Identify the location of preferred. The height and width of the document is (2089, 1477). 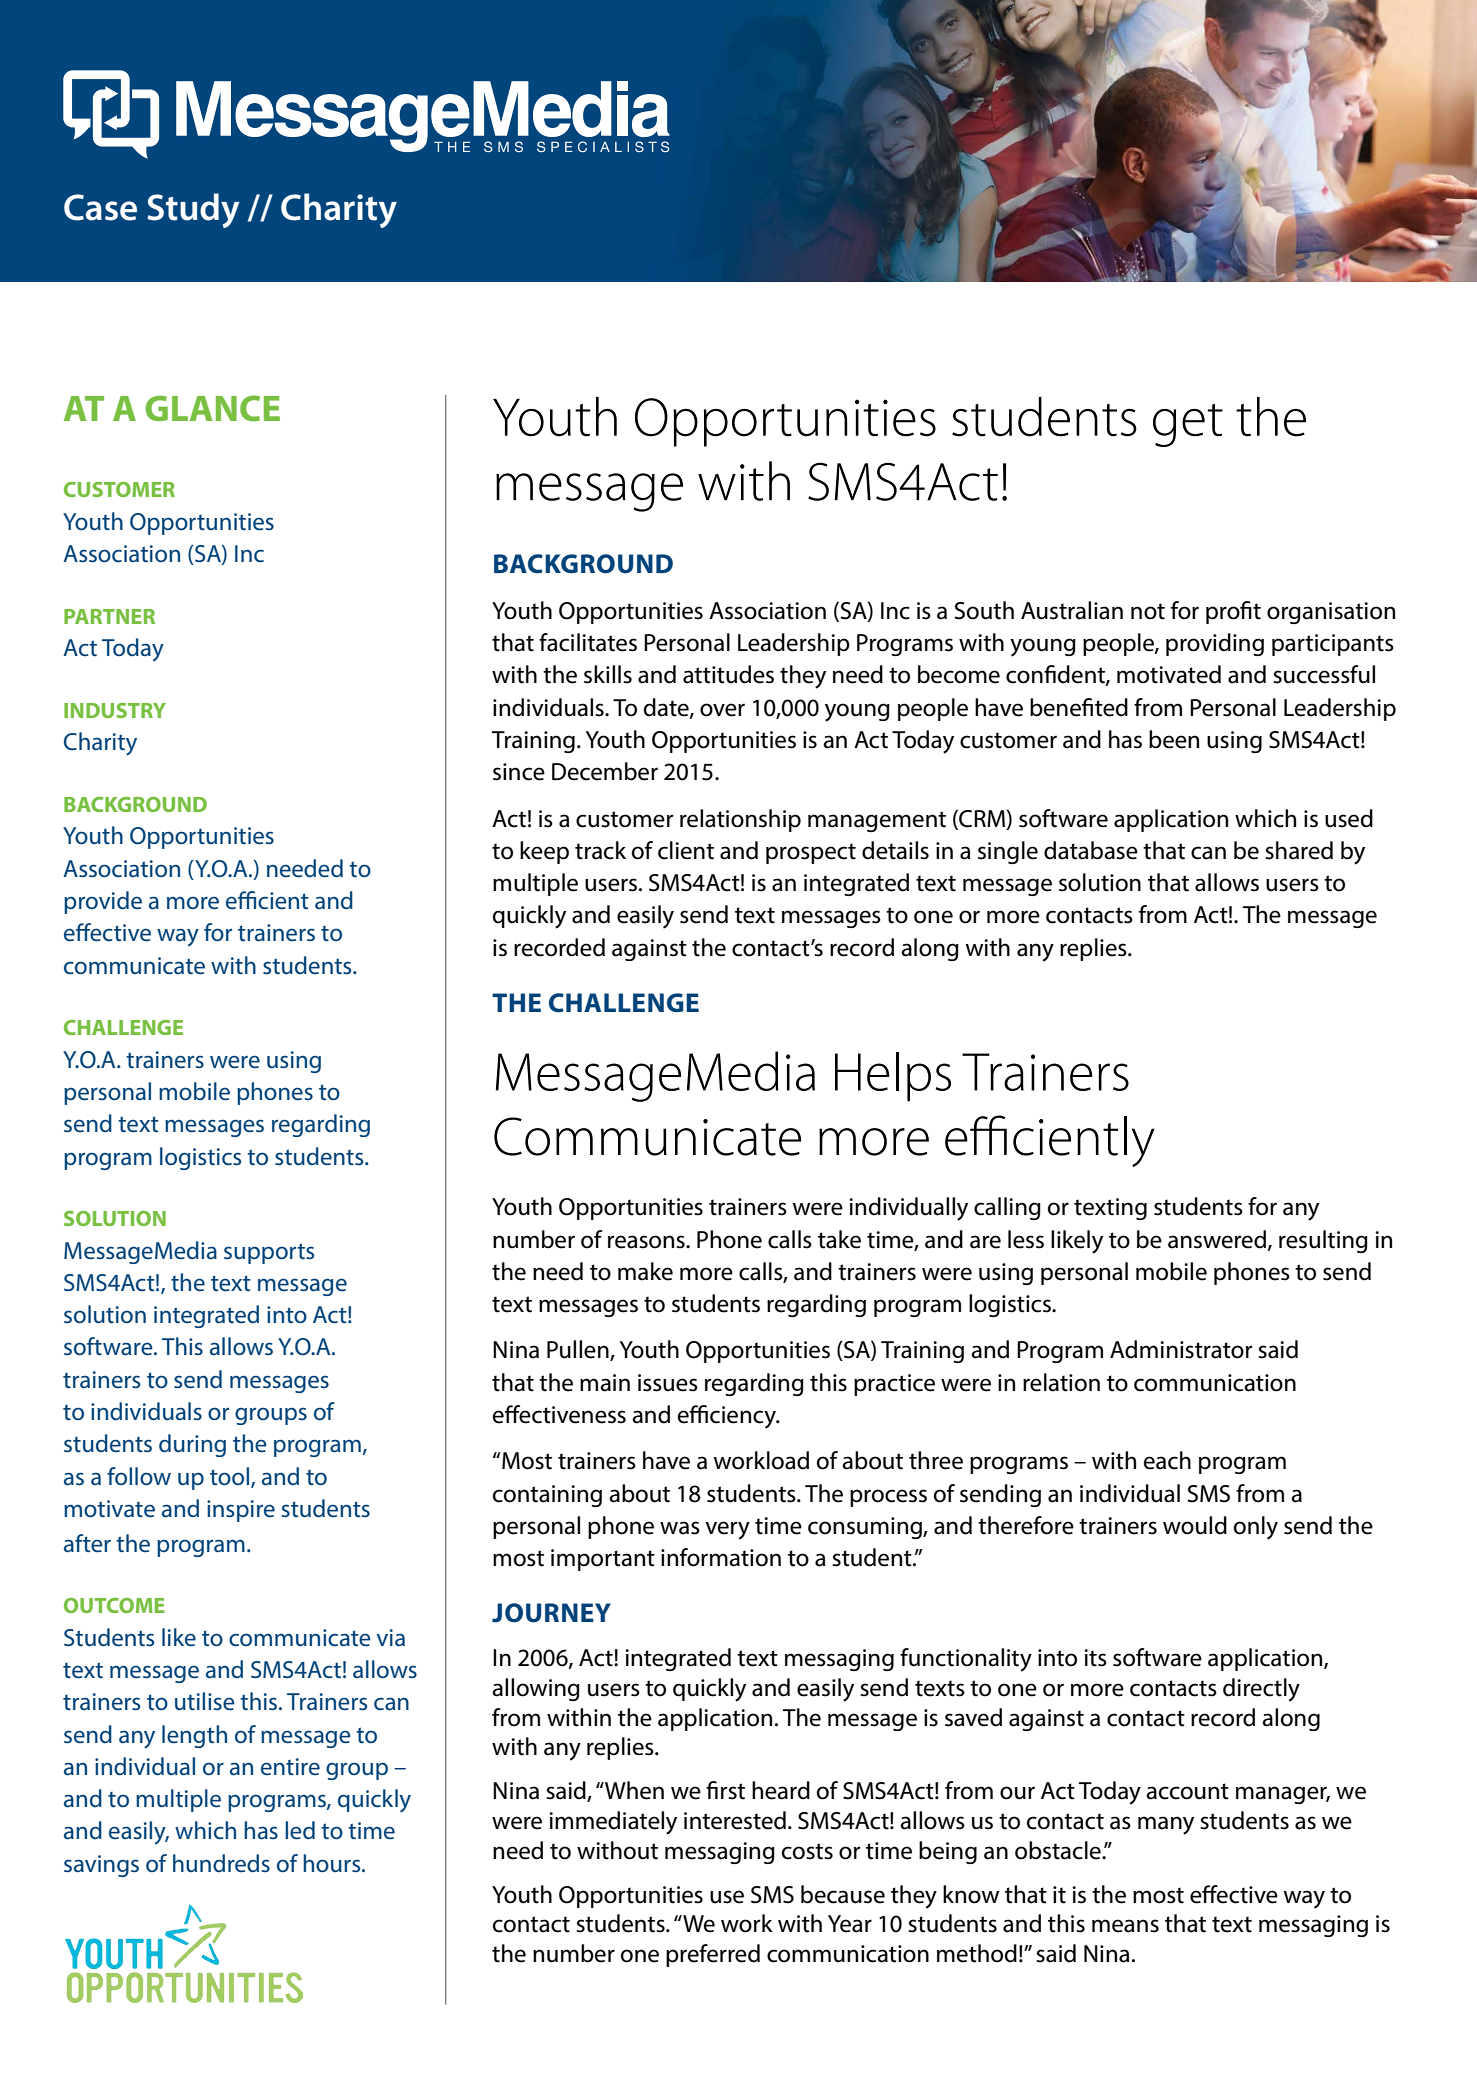
(713, 1955).
